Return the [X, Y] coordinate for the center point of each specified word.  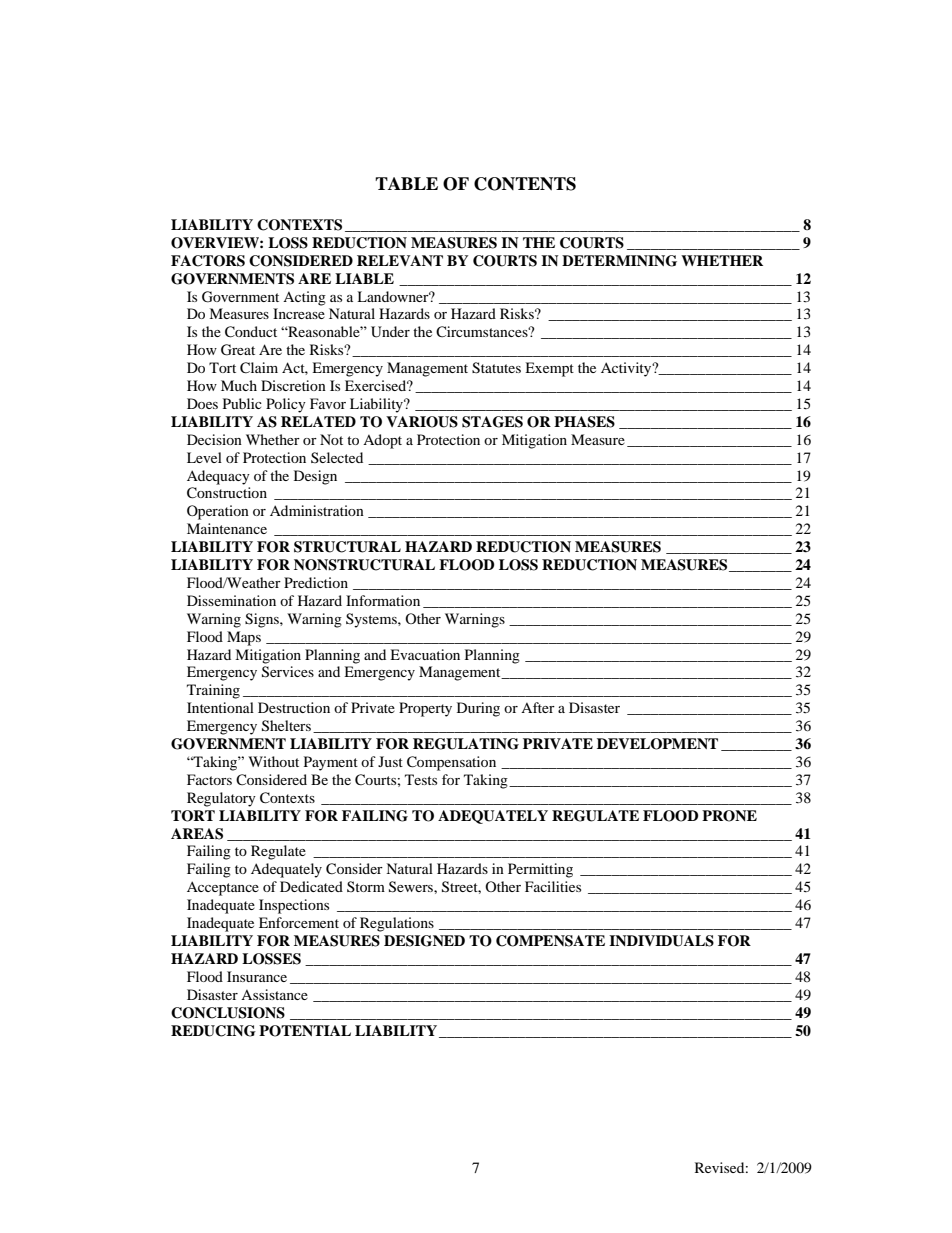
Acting [304, 298]
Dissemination [231, 600]
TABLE [406, 183]
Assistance [274, 994]
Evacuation [425, 654]
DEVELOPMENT [657, 744]
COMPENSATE [550, 941]
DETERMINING [619, 261]
